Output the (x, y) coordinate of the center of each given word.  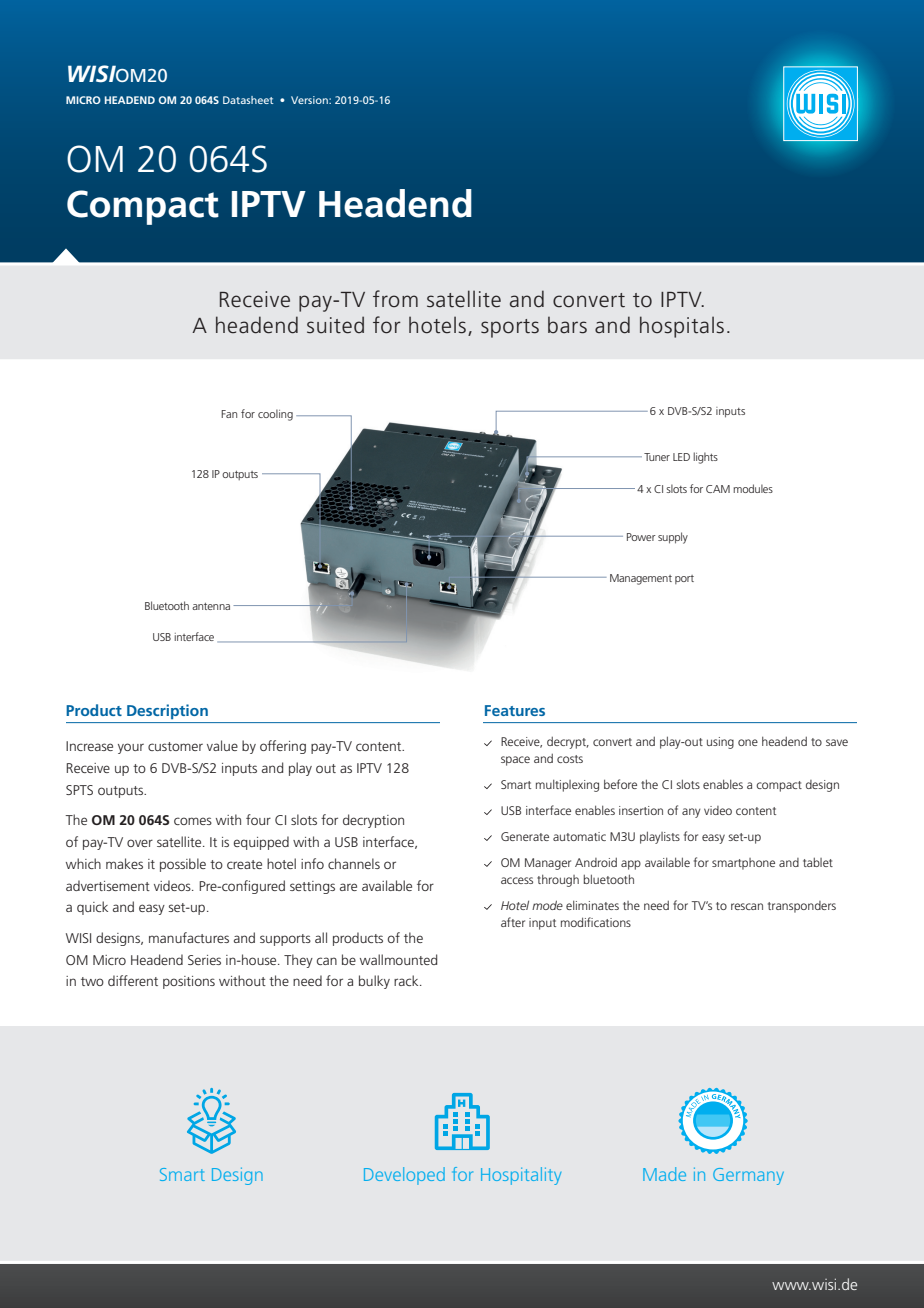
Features (515, 710)
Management (641, 579)
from (395, 299)
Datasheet (248, 100)
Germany (748, 1176)
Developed (404, 1176)
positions (189, 982)
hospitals (682, 327)
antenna (211, 606)
